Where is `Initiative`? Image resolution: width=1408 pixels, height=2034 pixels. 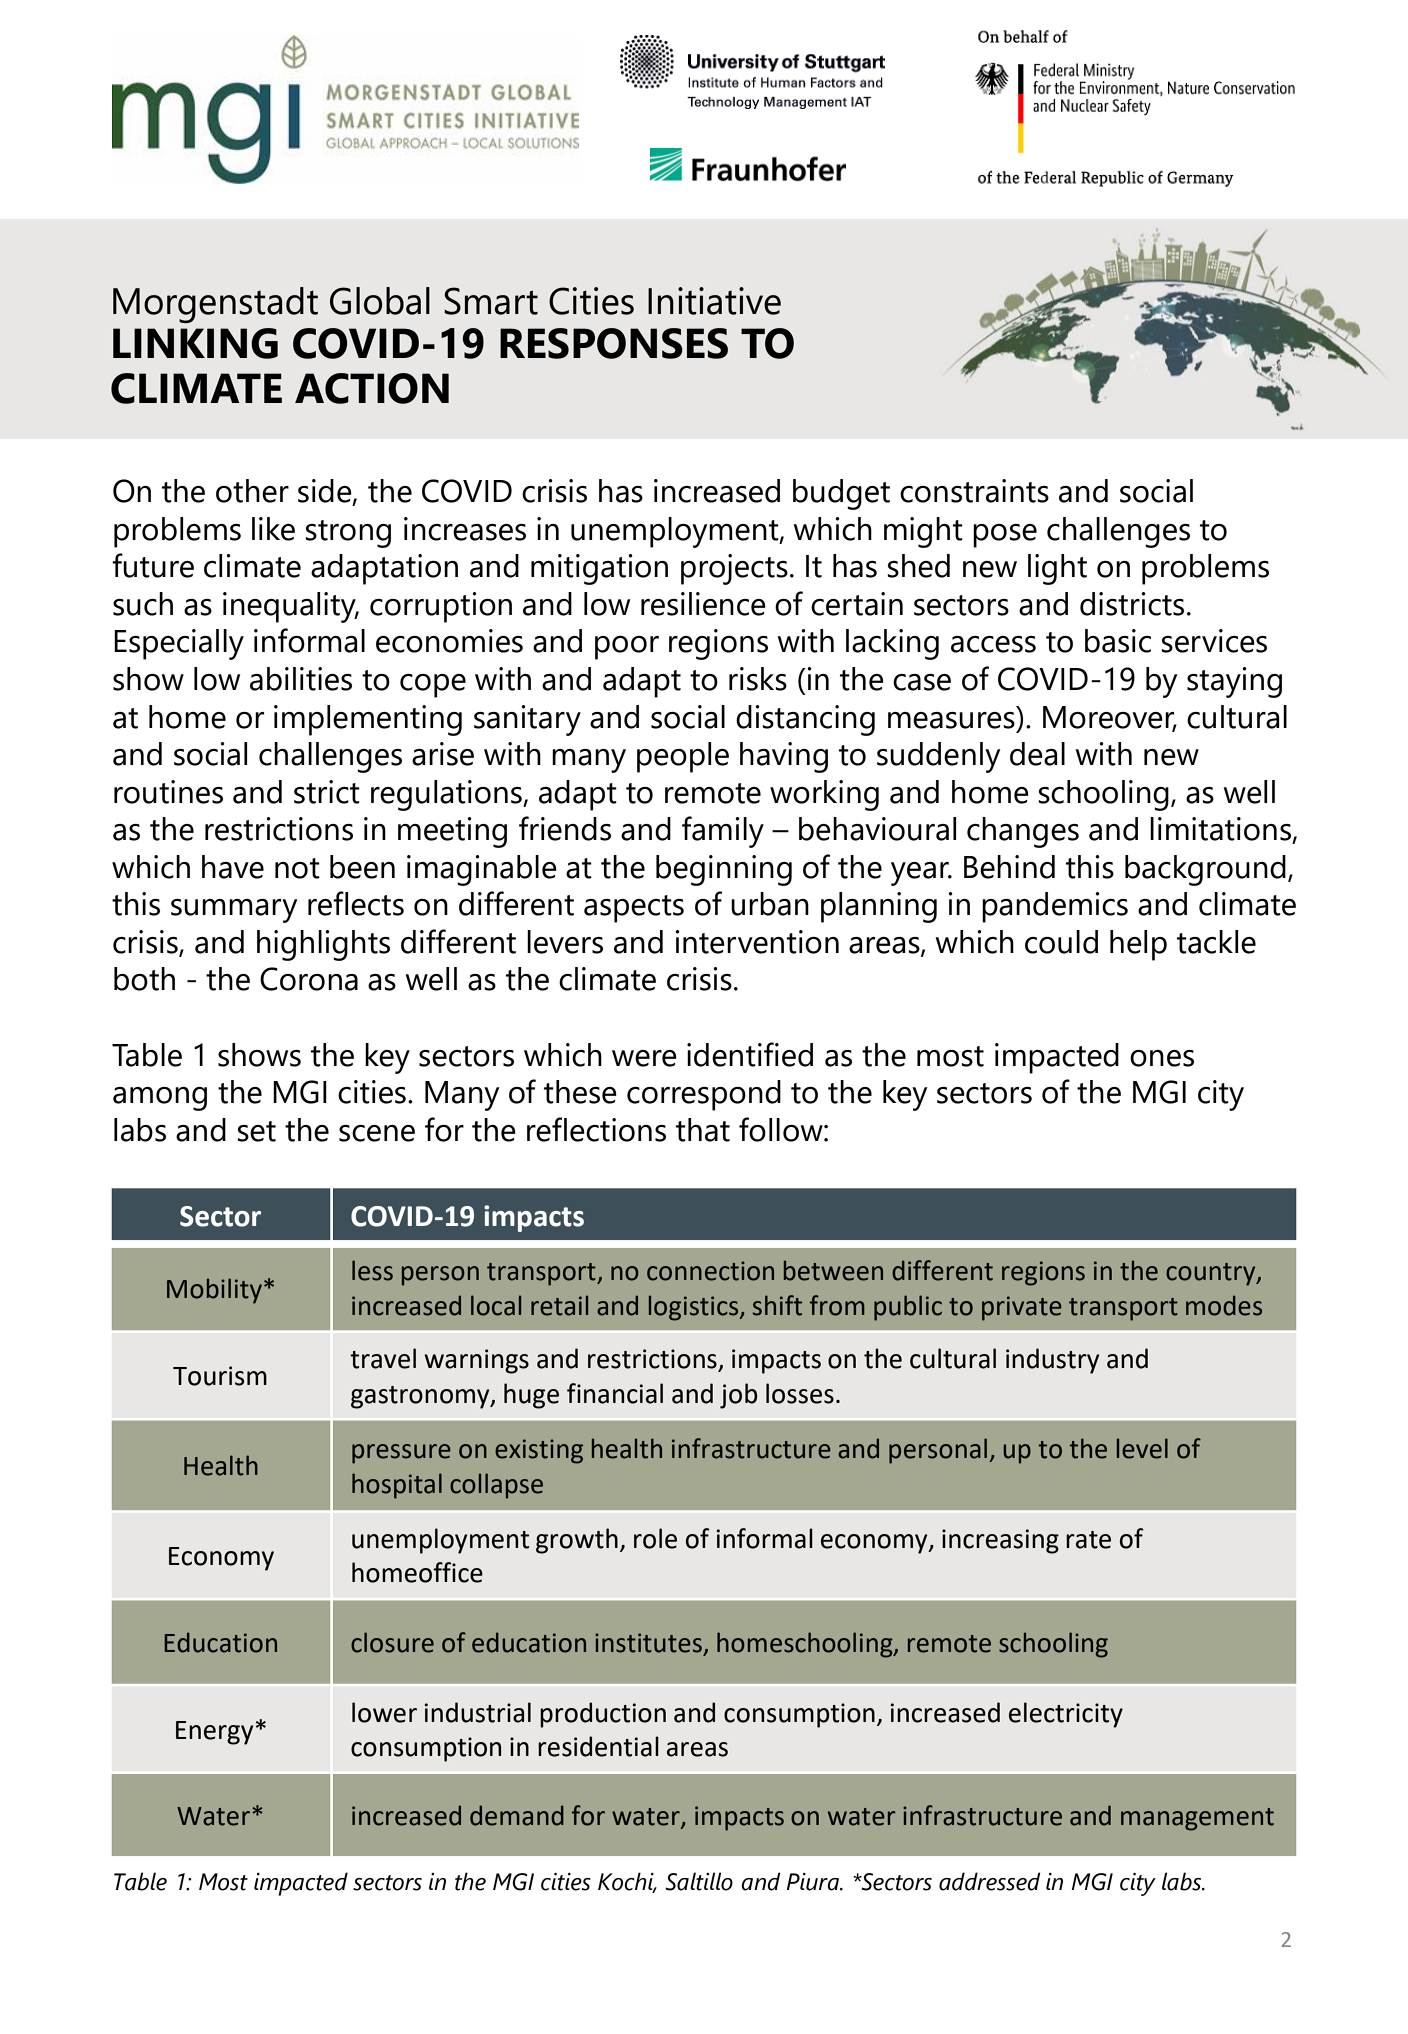 Initiative is located at coordinates (714, 301).
